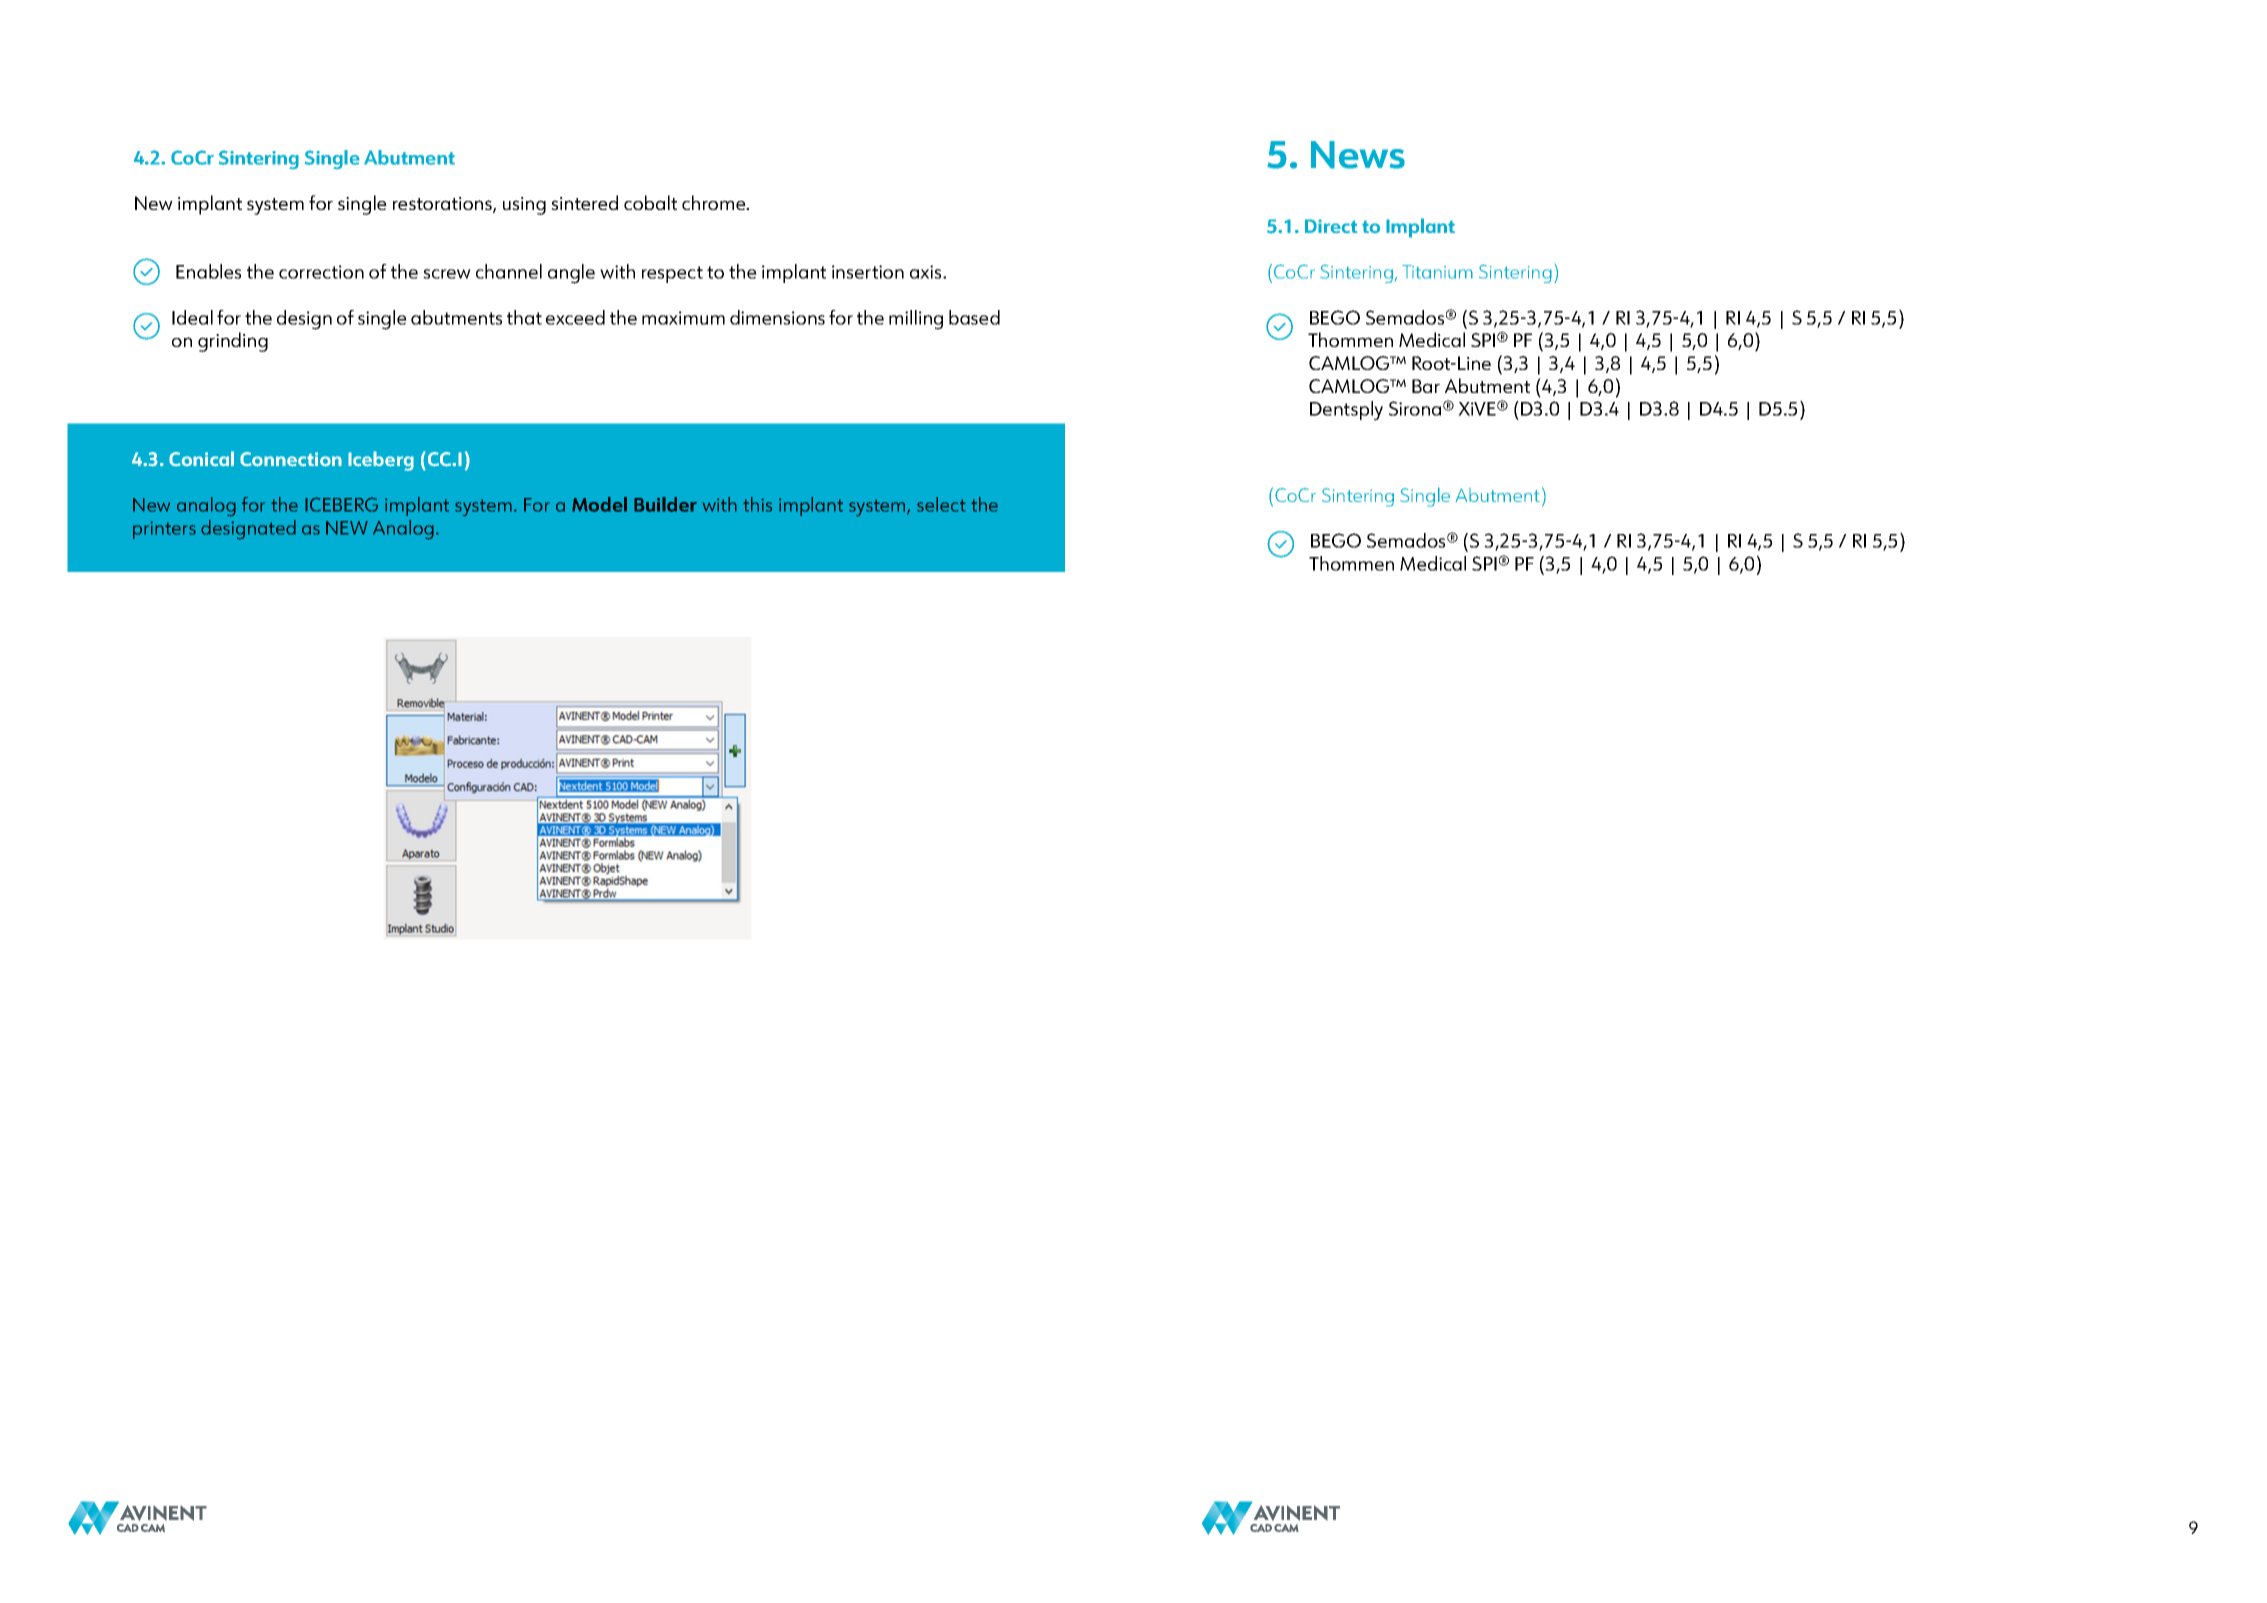 The image size is (2267, 1603). What do you see at coordinates (941, 504) in the image?
I see `select` at bounding box center [941, 504].
